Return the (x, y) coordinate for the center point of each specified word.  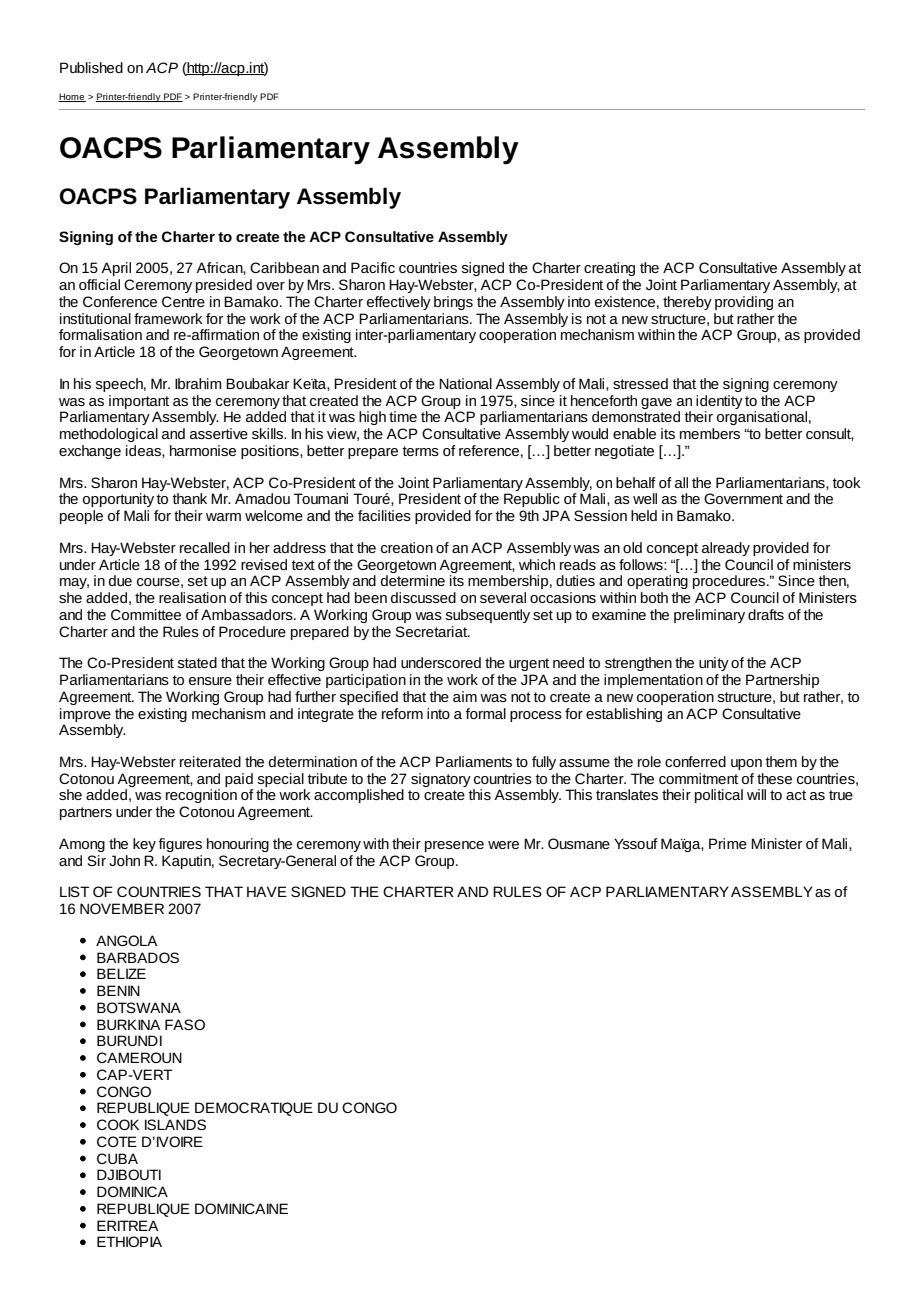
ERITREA (127, 1225)
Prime (728, 843)
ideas (144, 450)
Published (91, 67)
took (846, 482)
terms (420, 451)
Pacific (373, 267)
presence (454, 846)
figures (180, 845)
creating (609, 269)
